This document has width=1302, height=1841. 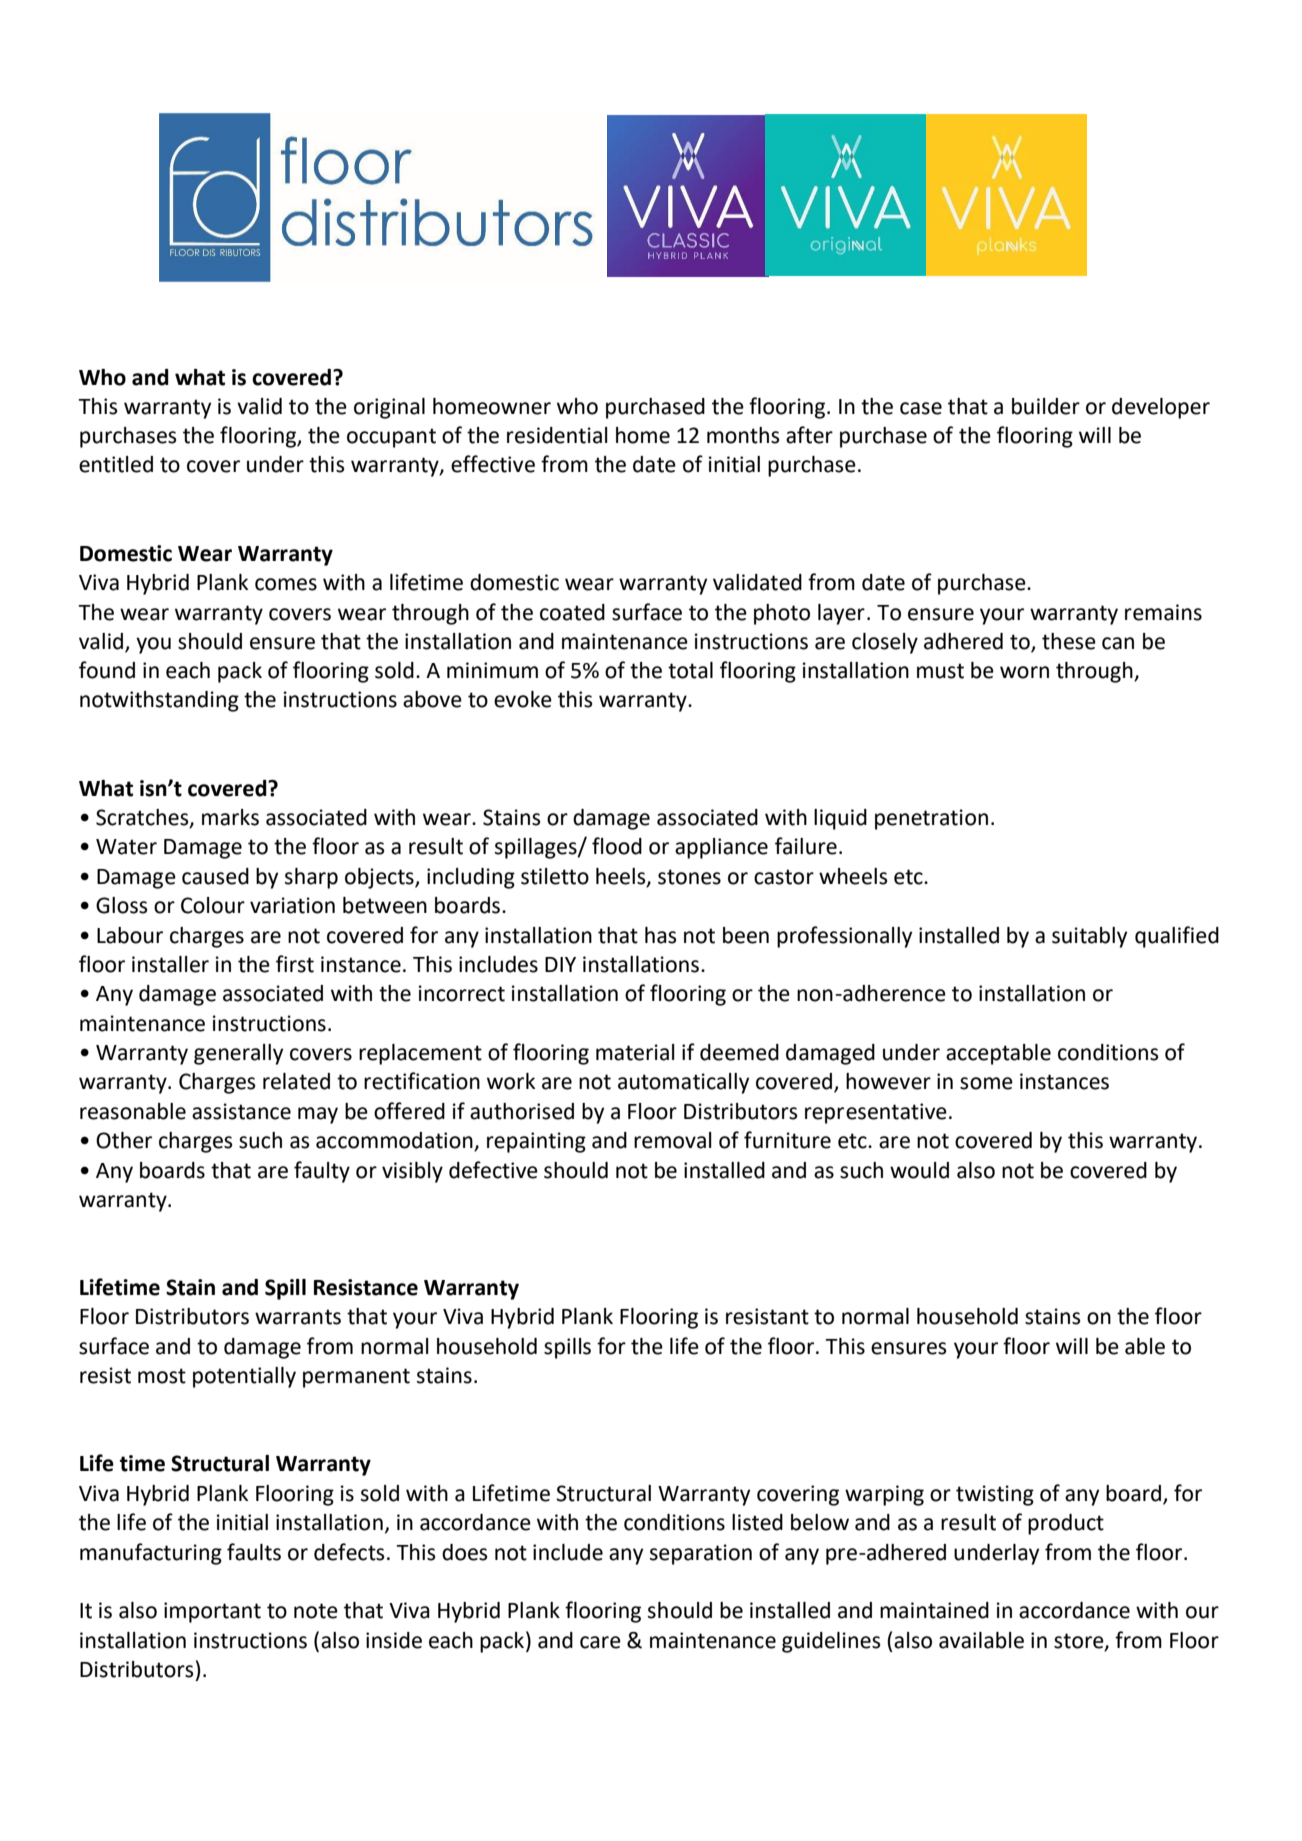 What do you see at coordinates (617, 846) in the document?
I see `flood` at bounding box center [617, 846].
